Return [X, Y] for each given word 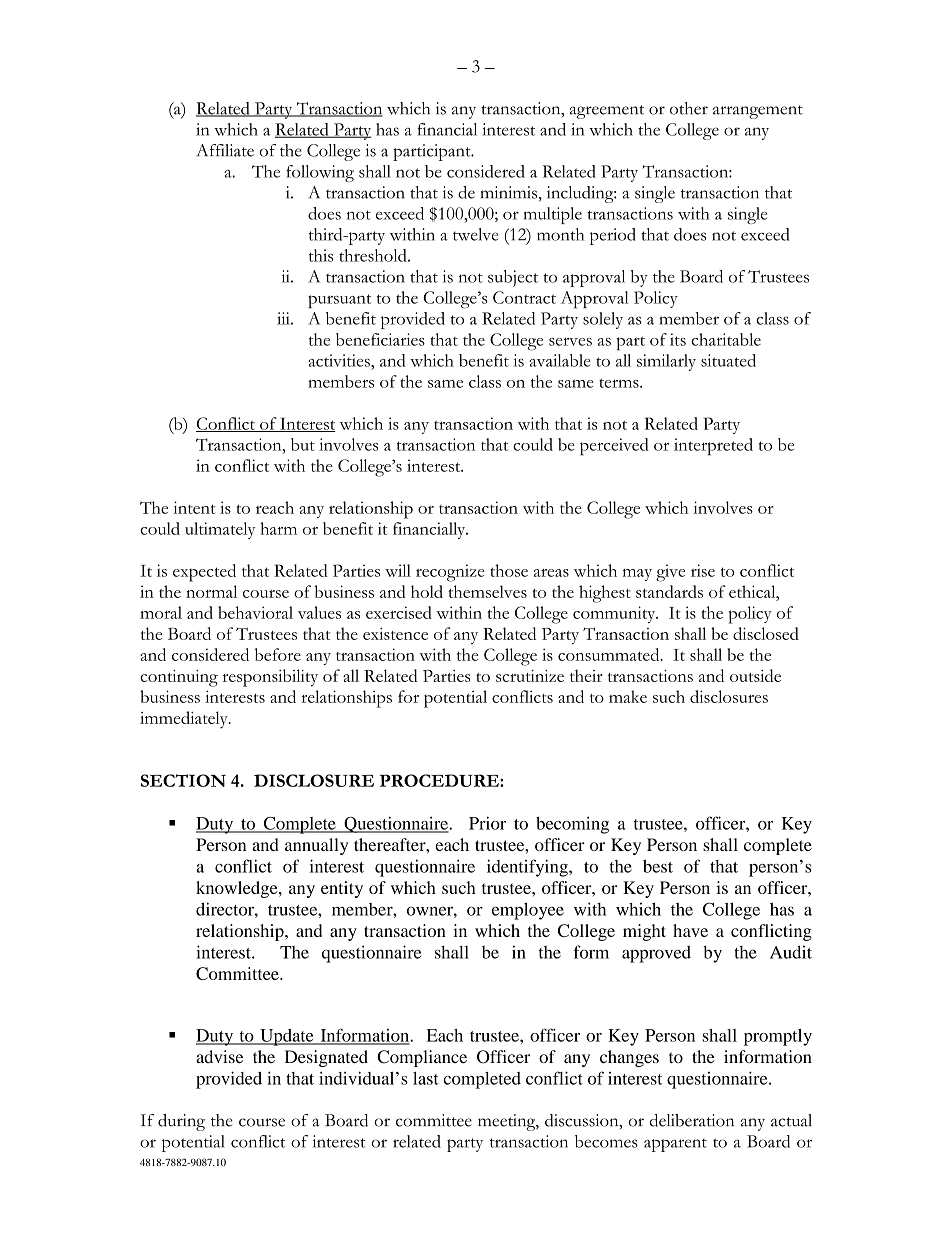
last [426, 1078]
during [181, 1122]
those [509, 570]
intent [194, 507]
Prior [487, 823]
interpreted [713, 447]
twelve [475, 234]
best [658, 866]
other [689, 108]
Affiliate [225, 150]
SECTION [183, 780]
